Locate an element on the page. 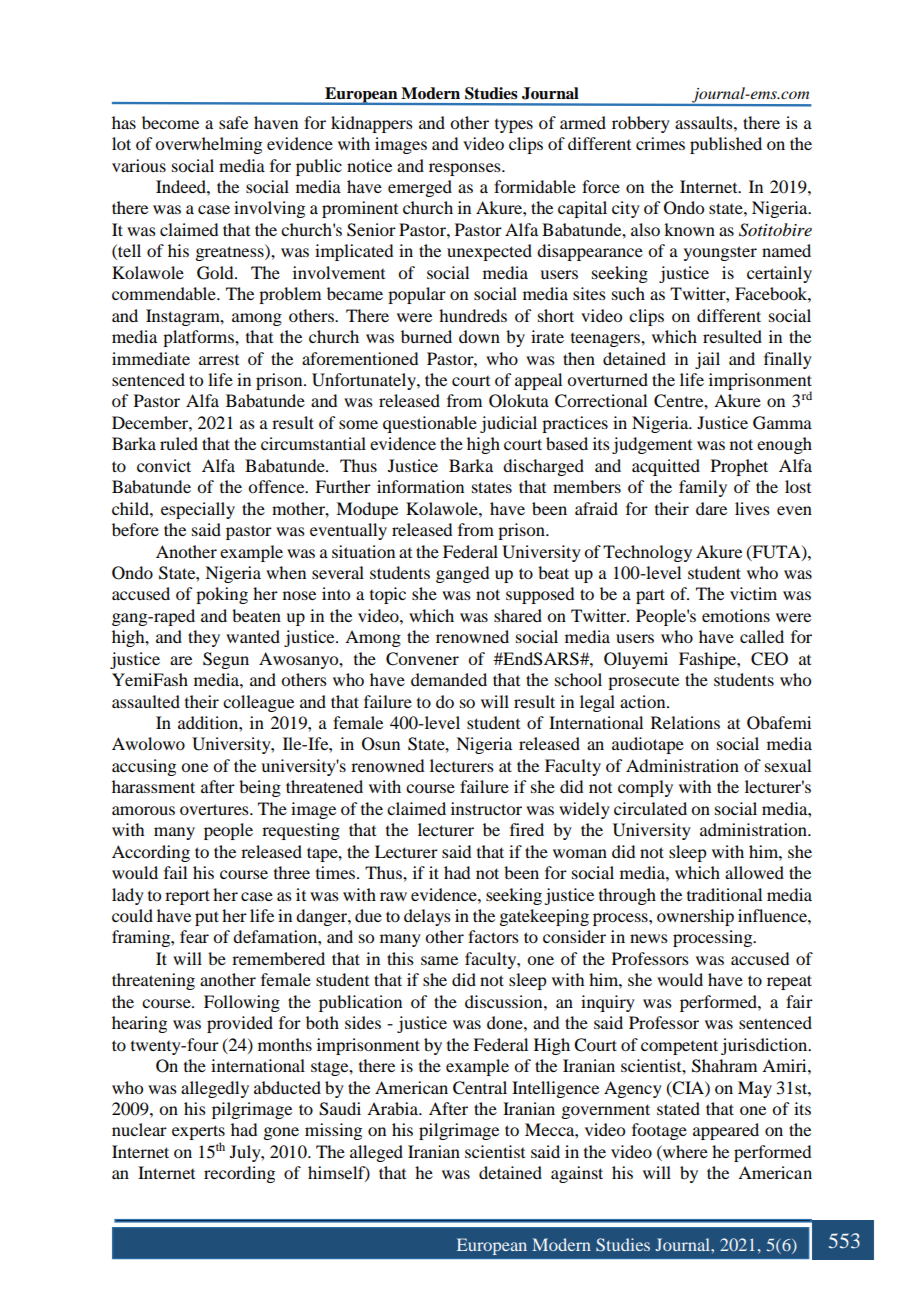 This document has width=924, height=1308. instructor is located at coordinates (486, 808).
